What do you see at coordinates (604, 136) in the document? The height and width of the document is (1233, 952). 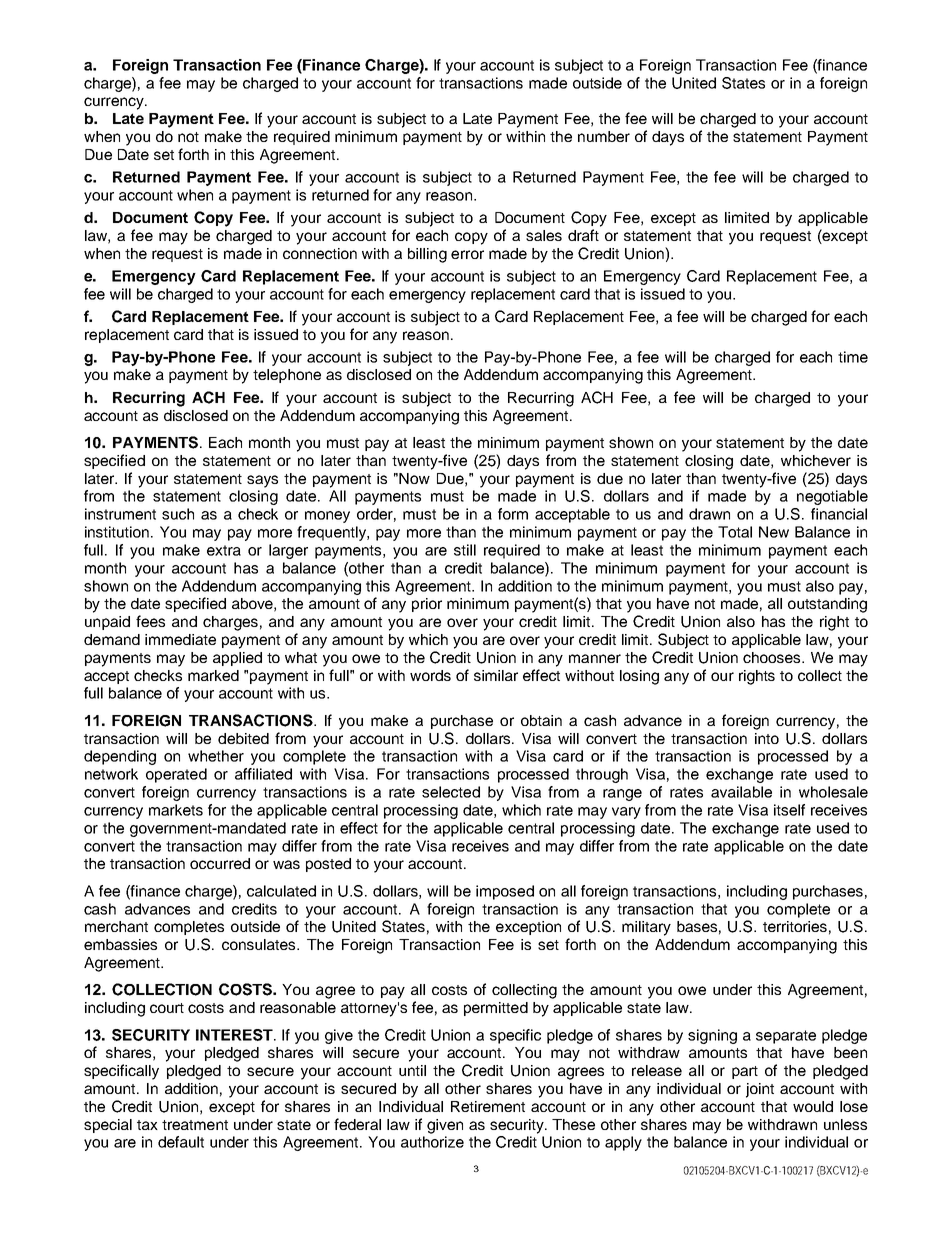 I see `number` at bounding box center [604, 136].
